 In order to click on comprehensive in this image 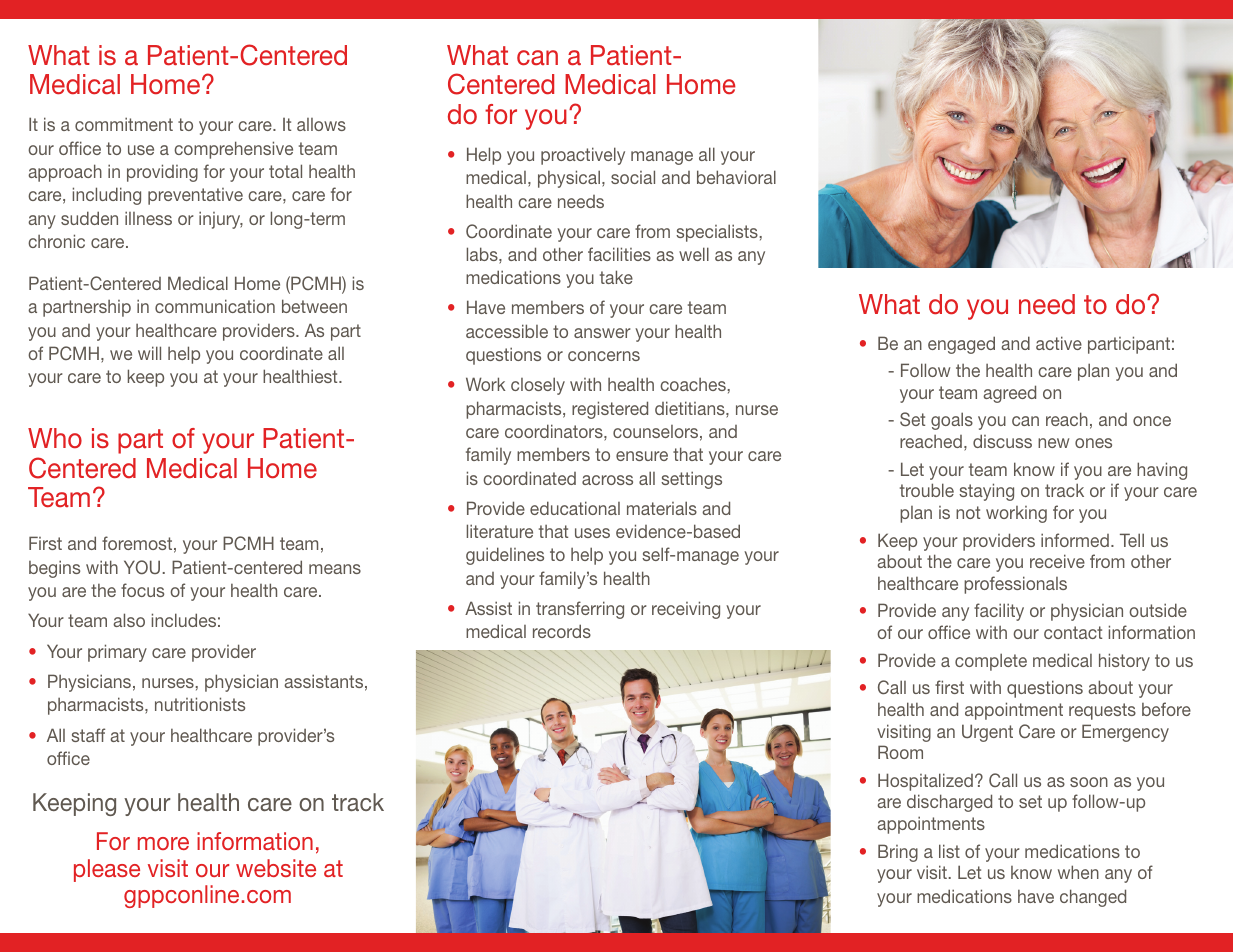, I will do `click(233, 150)`.
